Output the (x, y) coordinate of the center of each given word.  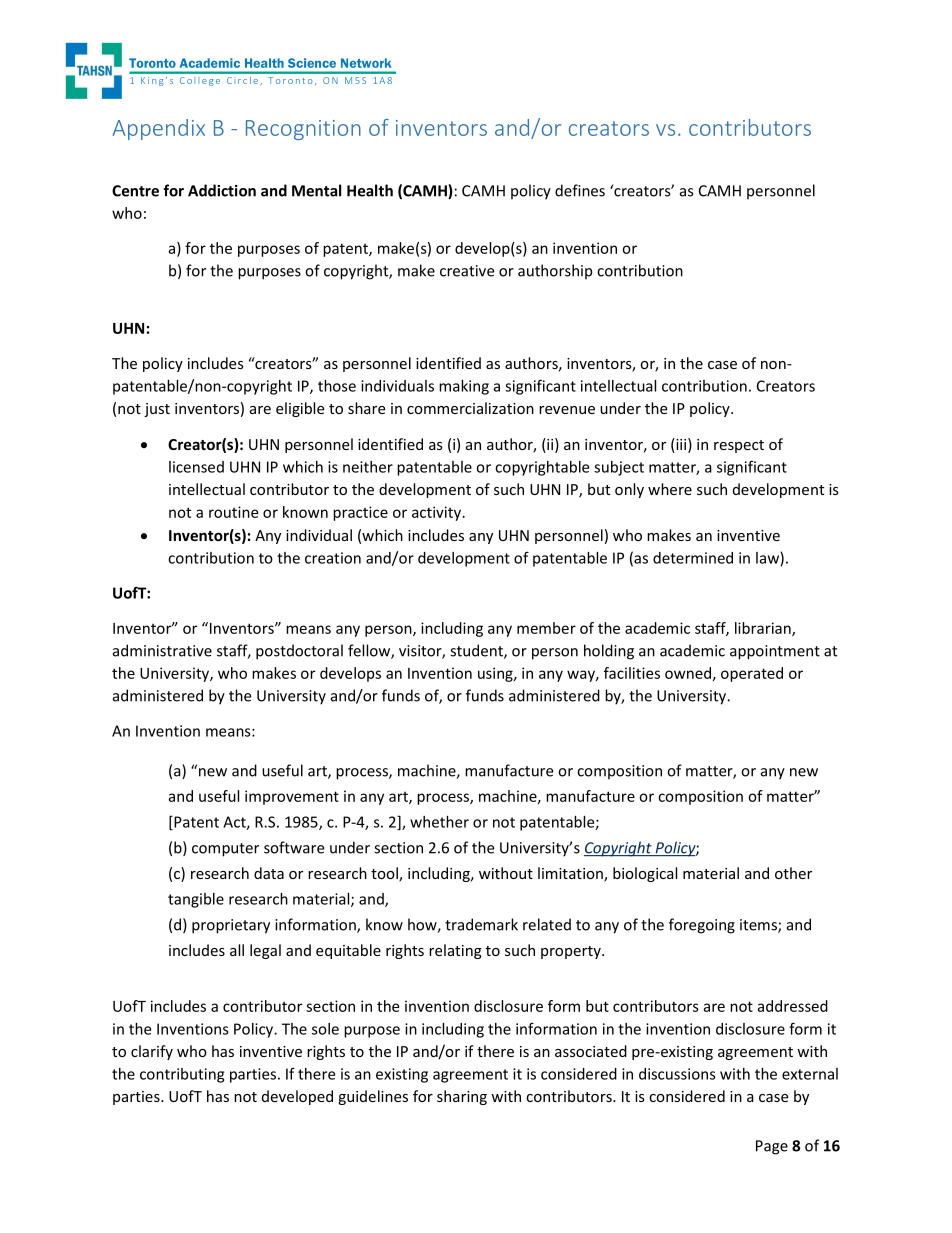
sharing (462, 1097)
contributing (182, 1075)
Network (366, 63)
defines (580, 190)
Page (772, 1147)
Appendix (158, 129)
